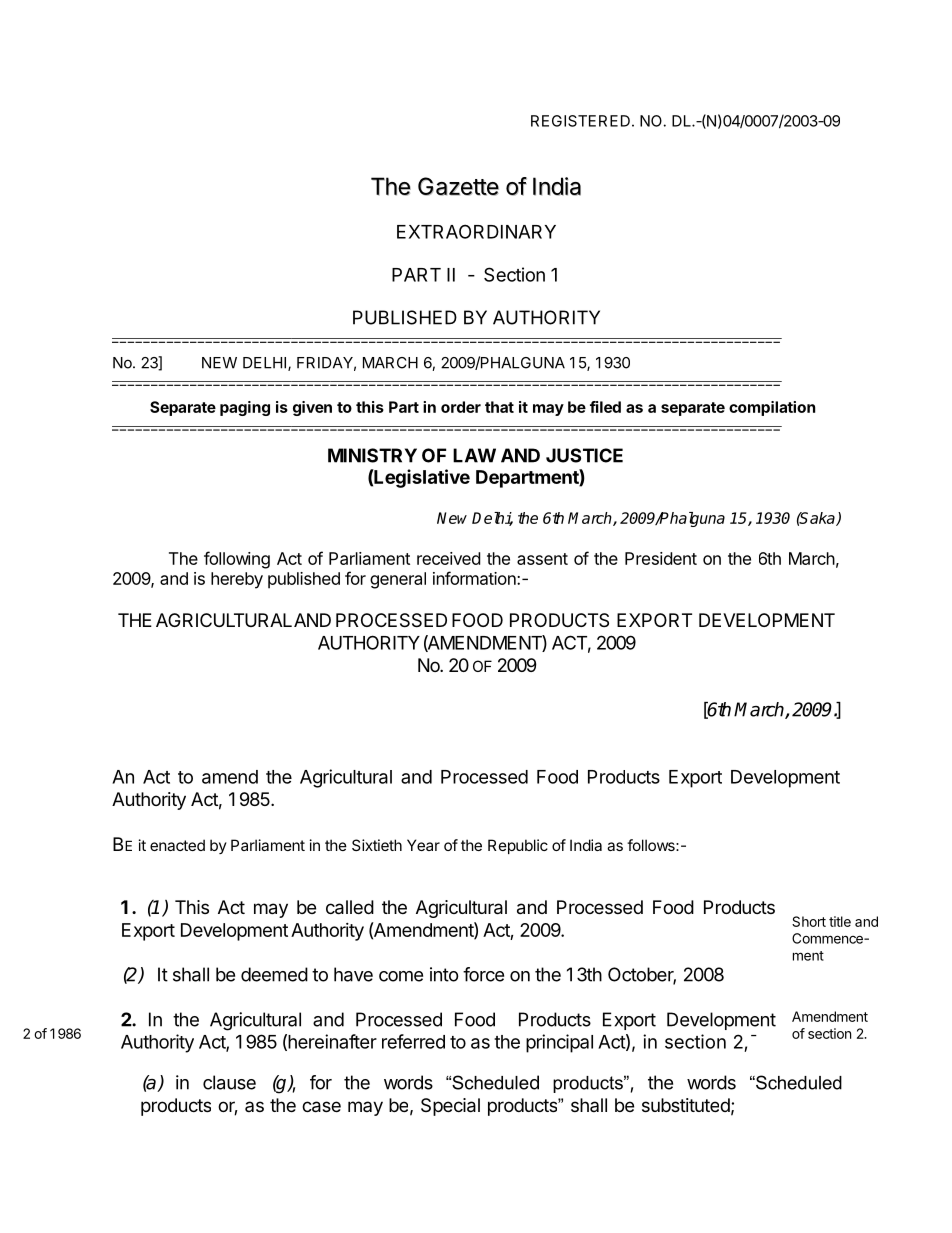 The height and width of the document is (1233, 952). What do you see at coordinates (542, 559) in the document?
I see `assent` at bounding box center [542, 559].
